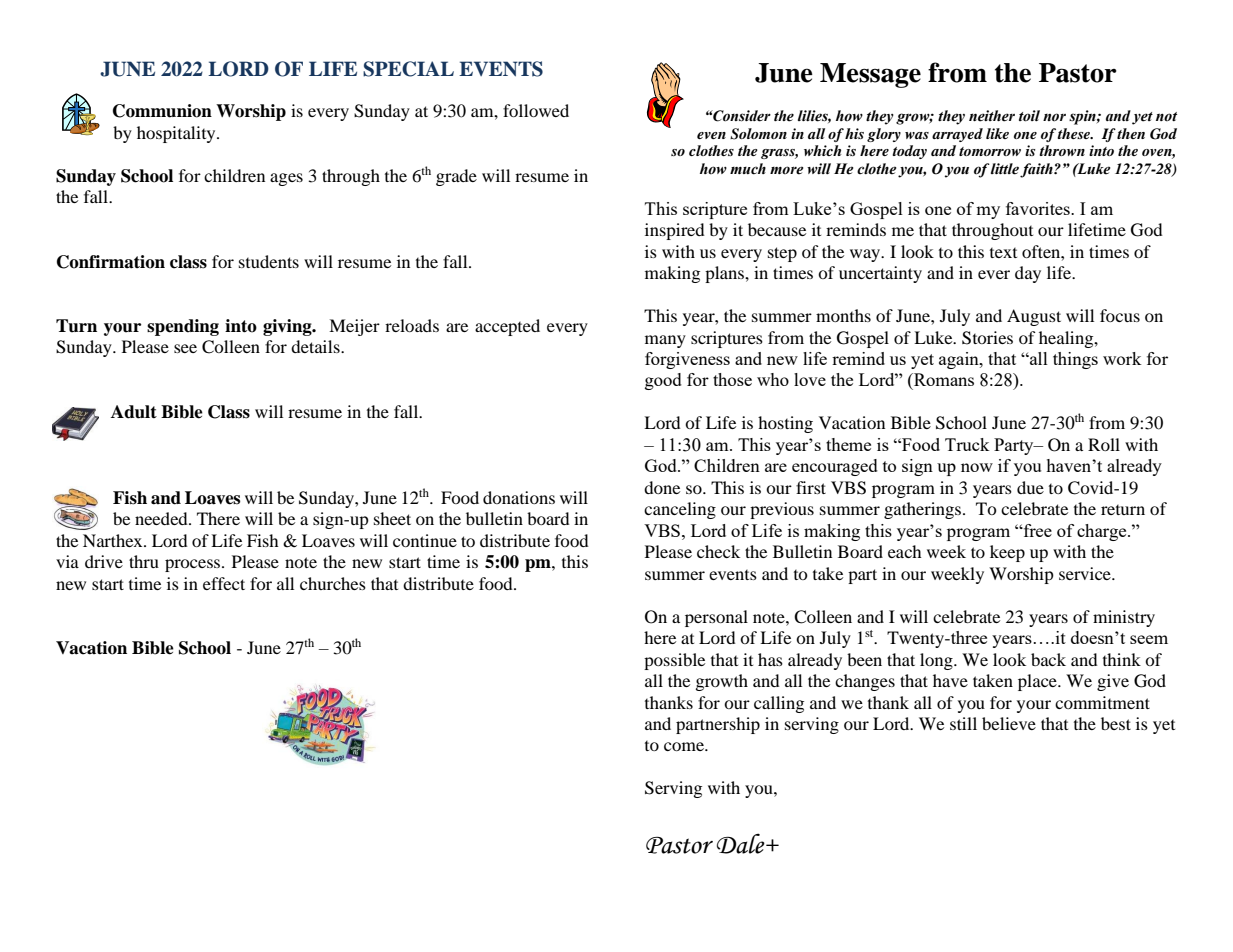 This screenshot has height=952, width=1233. I want to click on Dale, so click(742, 843).
